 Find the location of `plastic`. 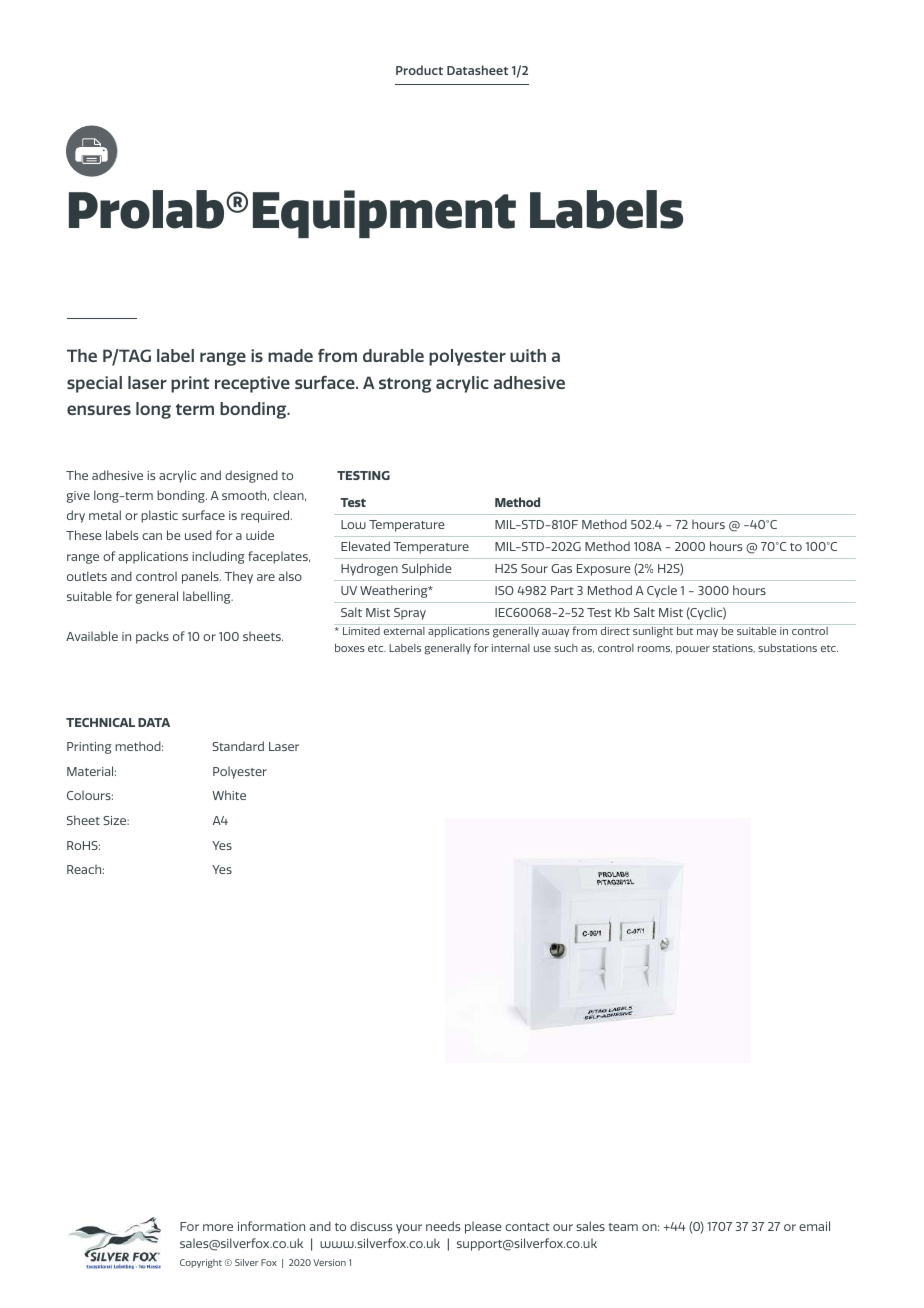

plastic is located at coordinates (159, 516).
